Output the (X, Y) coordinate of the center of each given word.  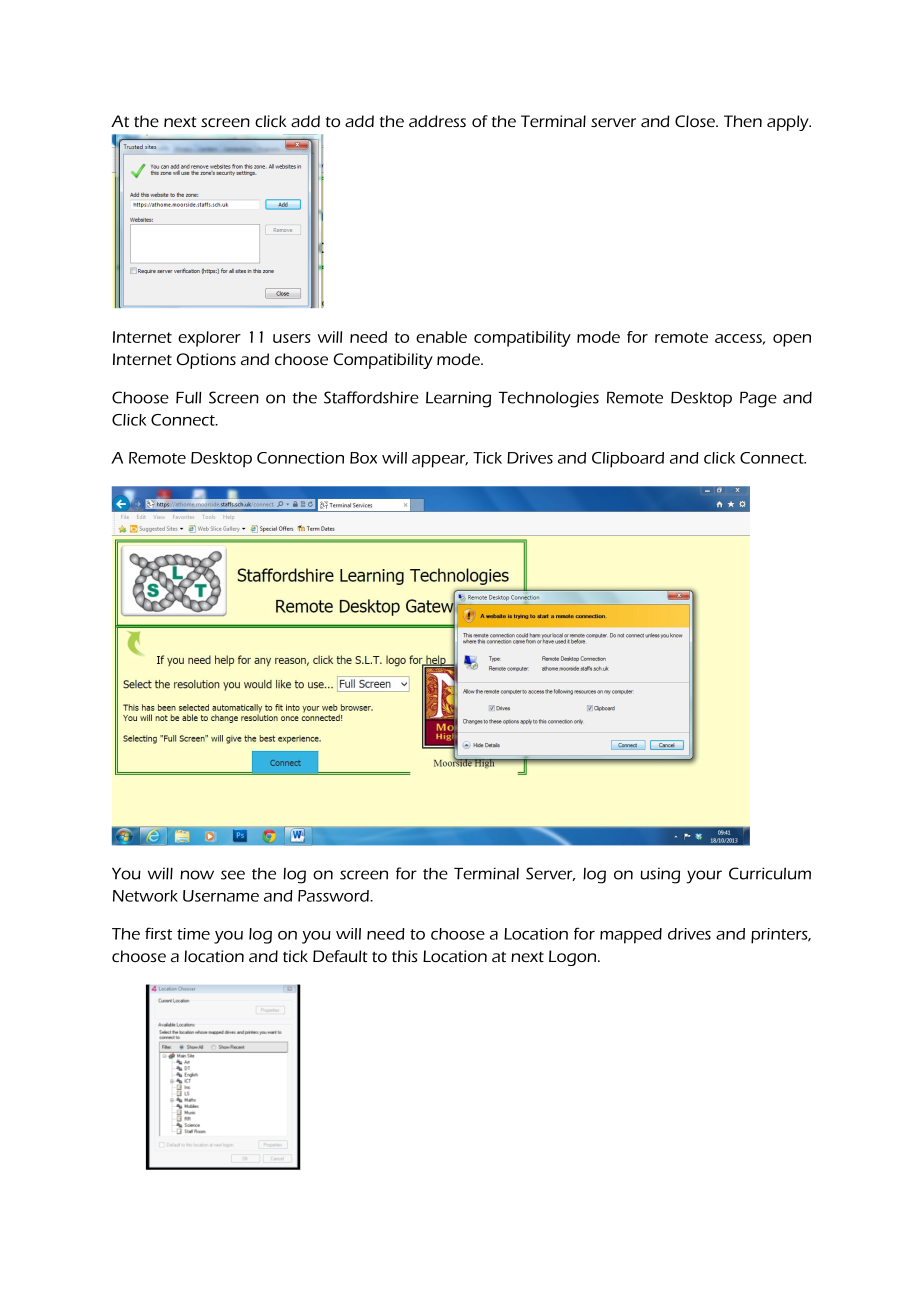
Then (743, 121)
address (437, 121)
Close (696, 121)
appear (440, 461)
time (193, 934)
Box (363, 458)
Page (758, 399)
